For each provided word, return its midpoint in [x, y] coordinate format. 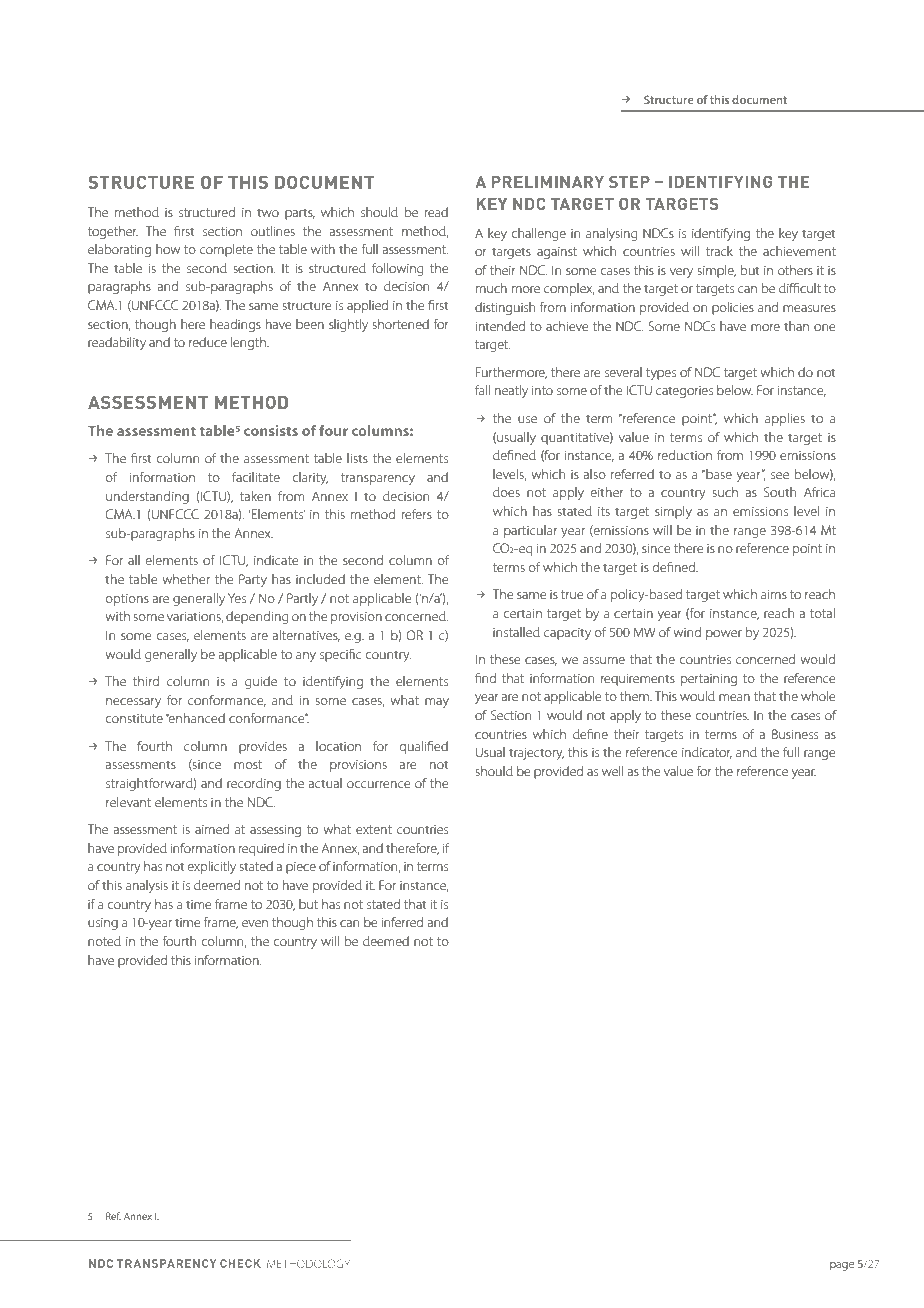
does [506, 492]
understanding [147, 497]
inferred [402, 922]
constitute [134, 718]
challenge [539, 234]
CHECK [240, 1263]
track [719, 251]
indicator [707, 753]
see [780, 475]
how [168, 249]
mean [734, 697]
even [255, 923]
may [437, 703]
